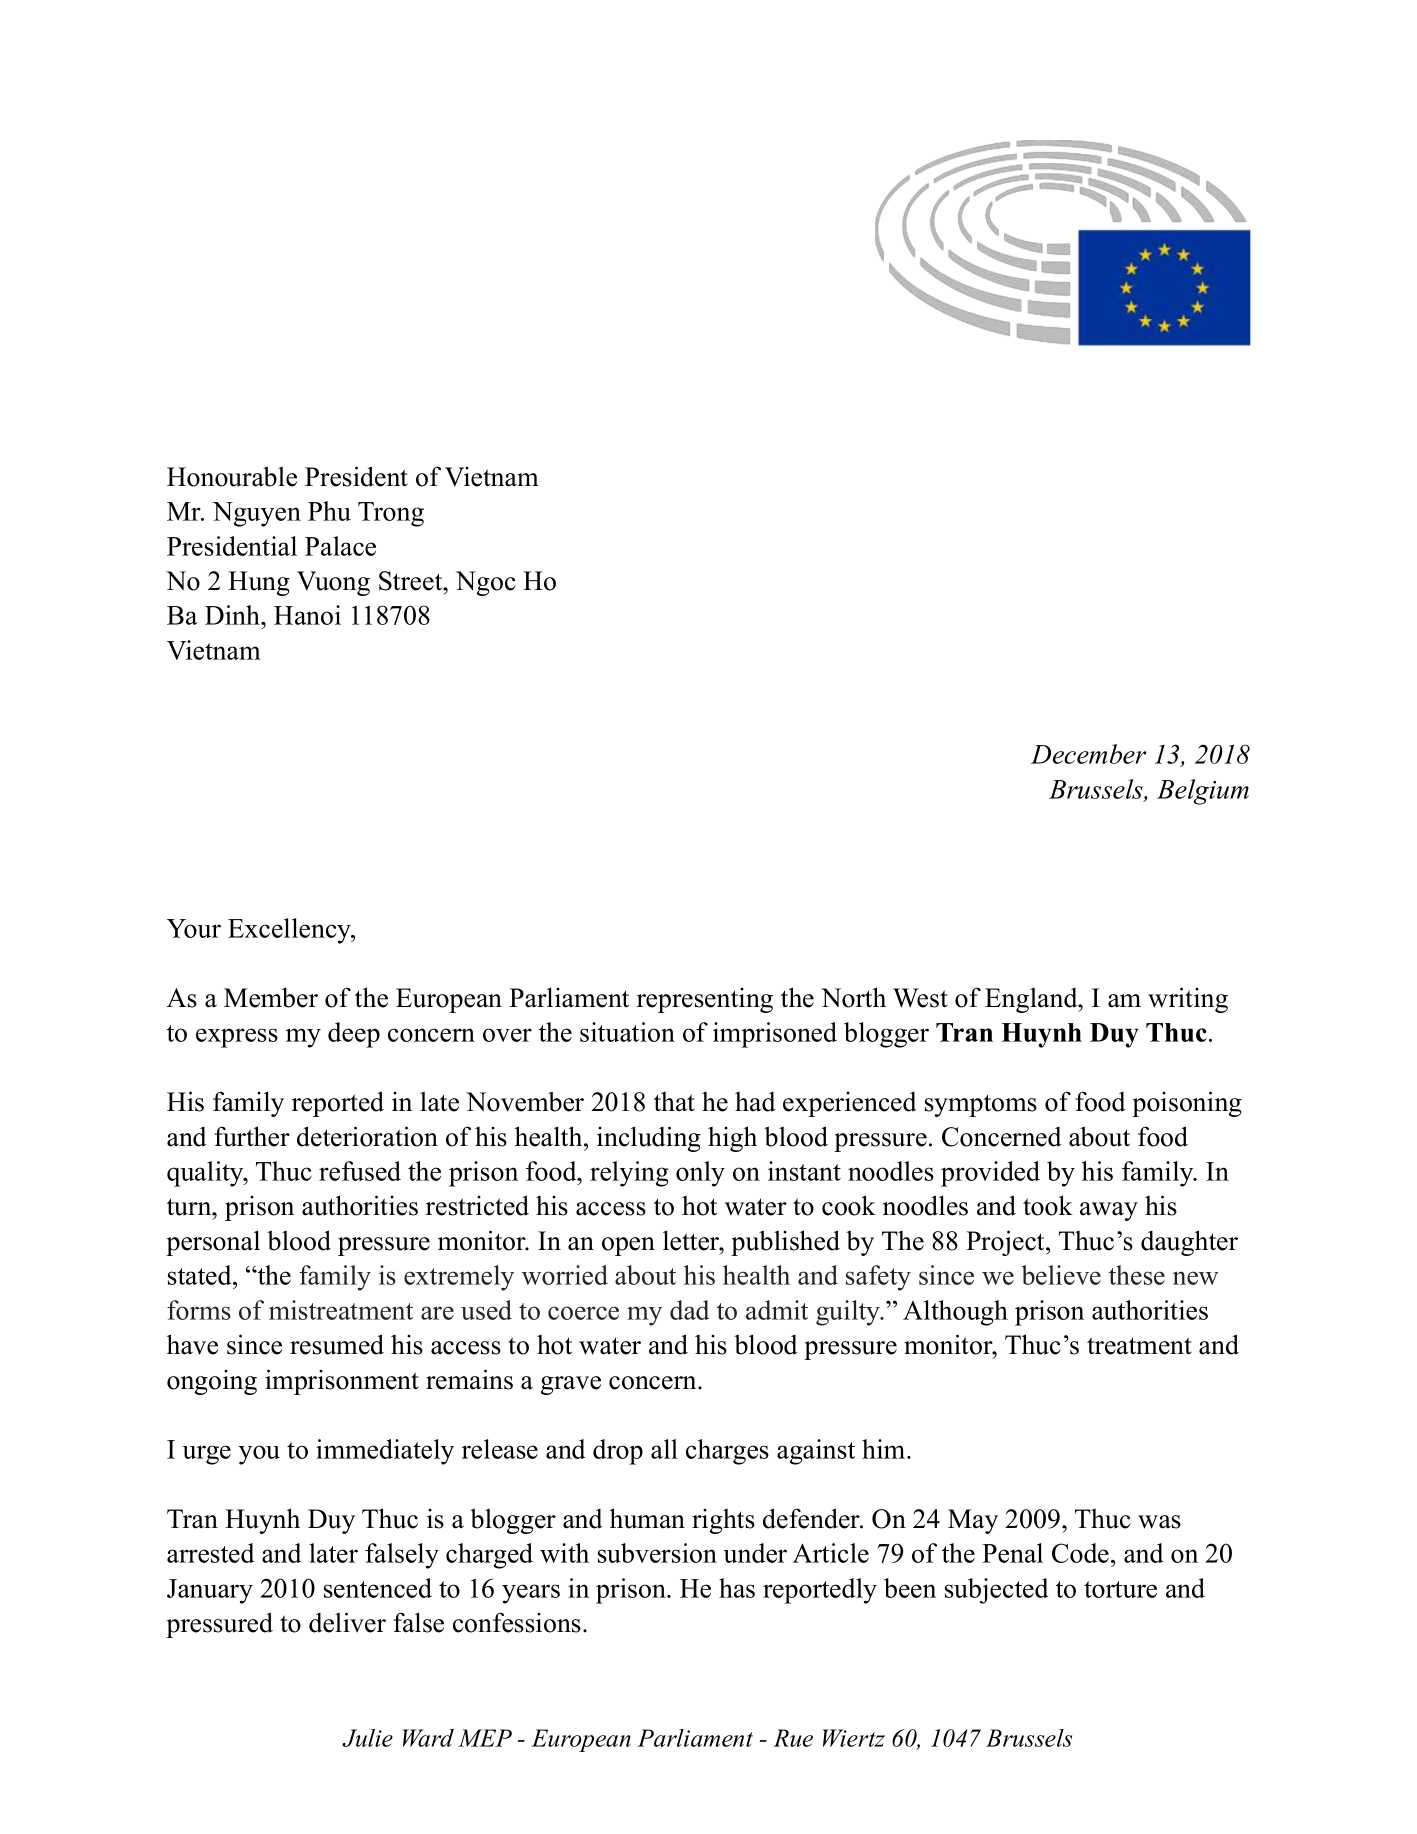 The width and height of the image is (1417, 1834). I want to click on that, so click(674, 1102).
